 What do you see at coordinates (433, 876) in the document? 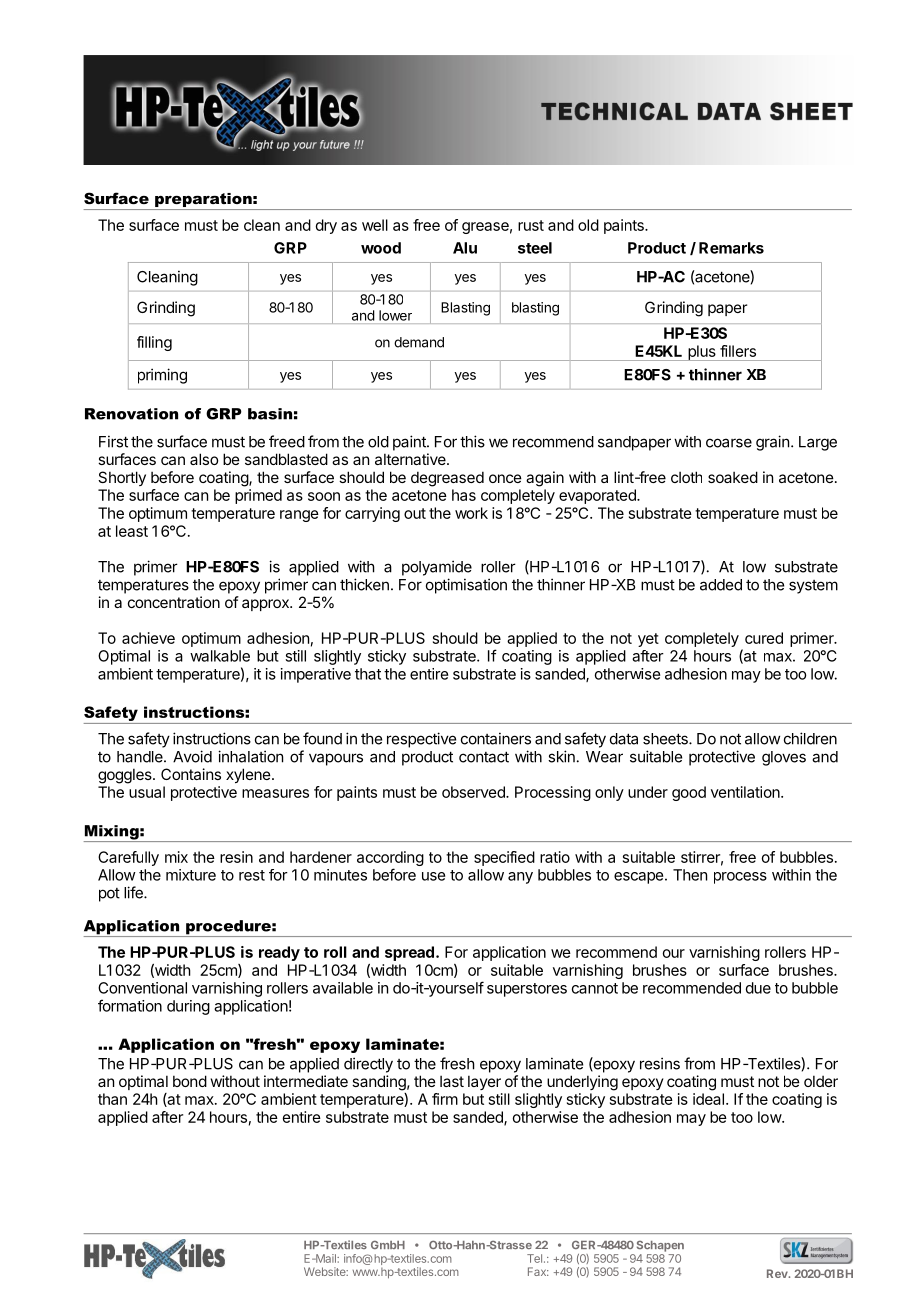
I see `use` at bounding box center [433, 876].
